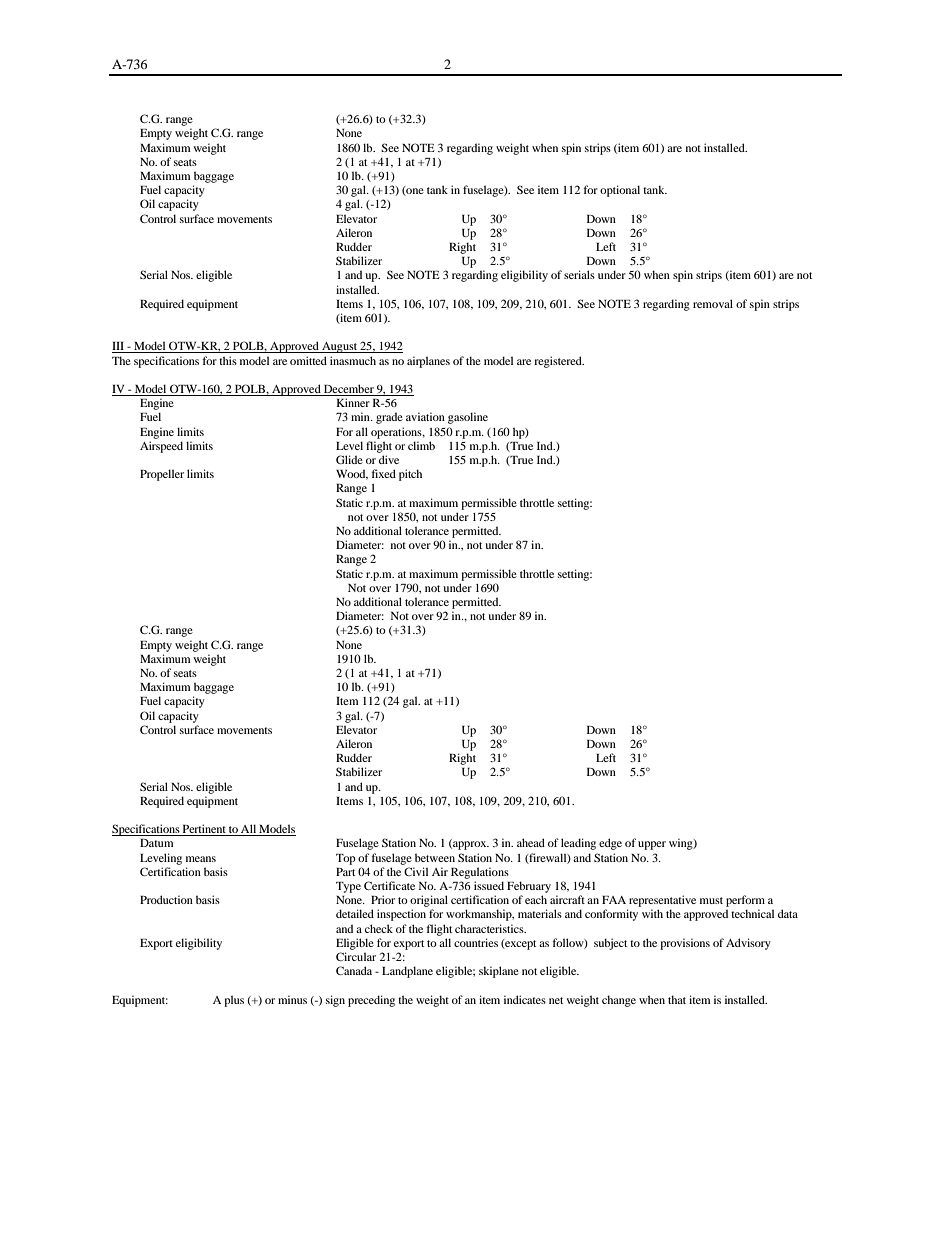 Image resolution: width=952 pixels, height=1233 pixels. Describe the element at coordinates (677, 999) in the screenshot. I see `that` at that location.
